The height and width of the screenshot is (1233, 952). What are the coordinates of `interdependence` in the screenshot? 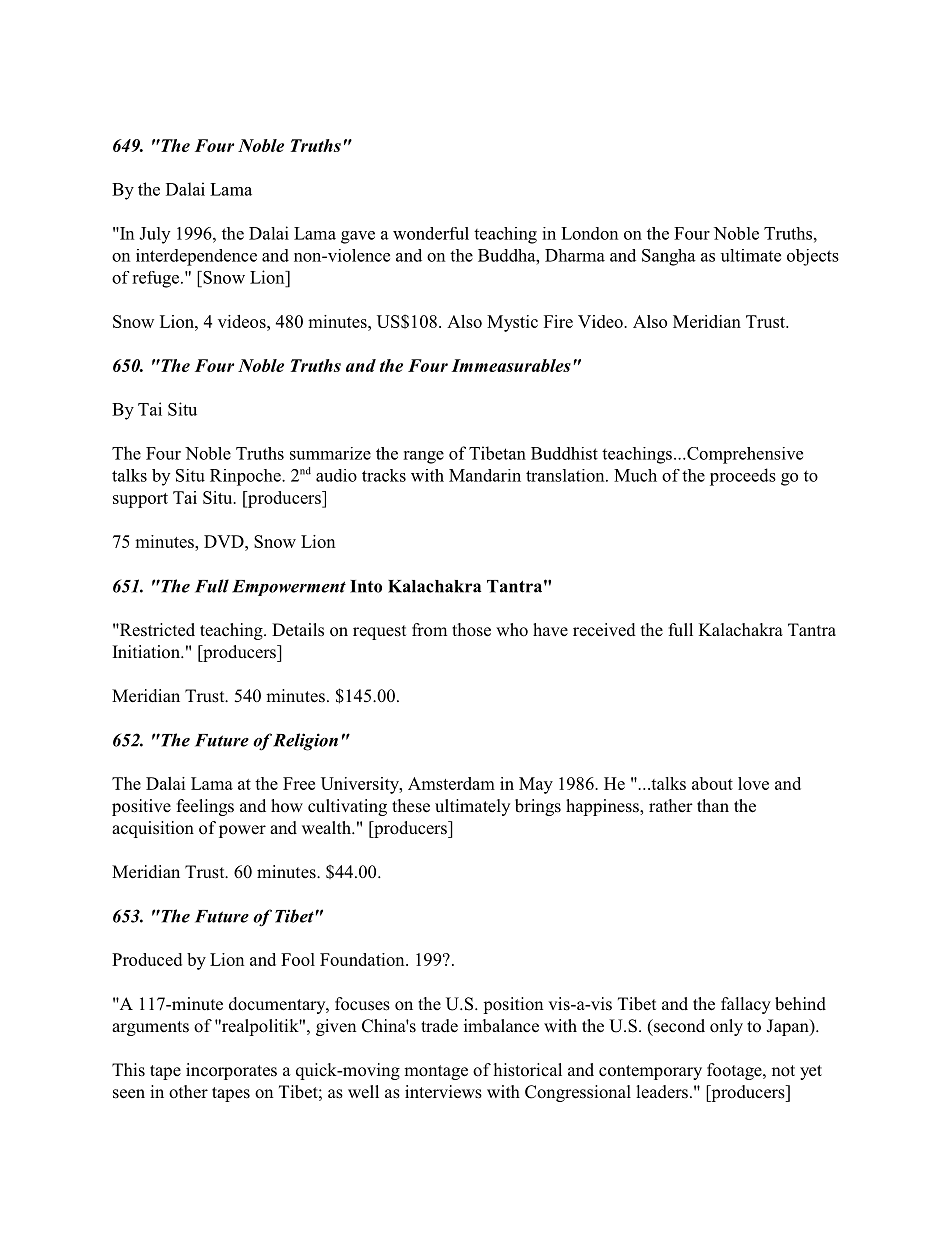 It's located at (196, 257).
